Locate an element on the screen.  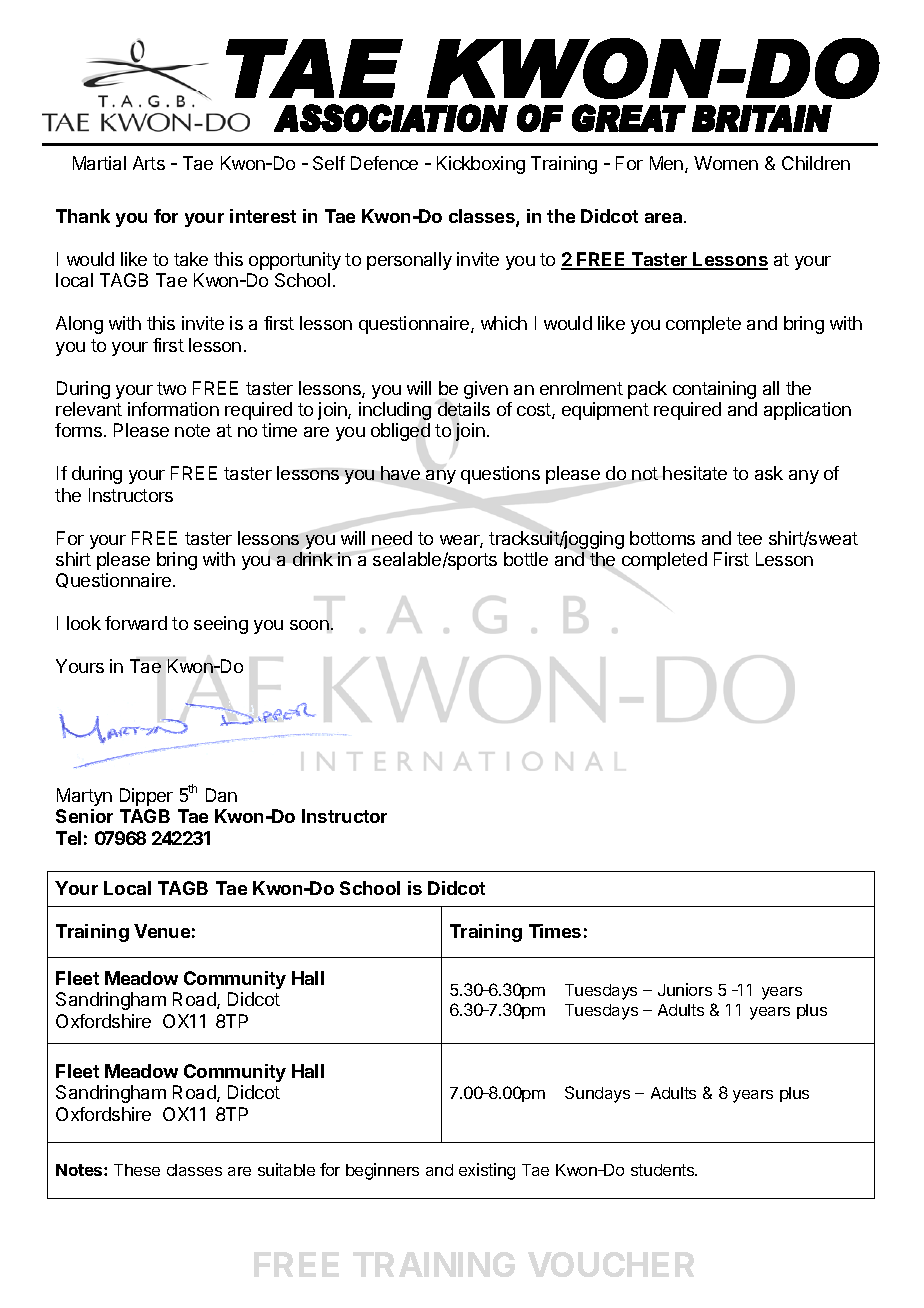
Juniors is located at coordinates (685, 989).
